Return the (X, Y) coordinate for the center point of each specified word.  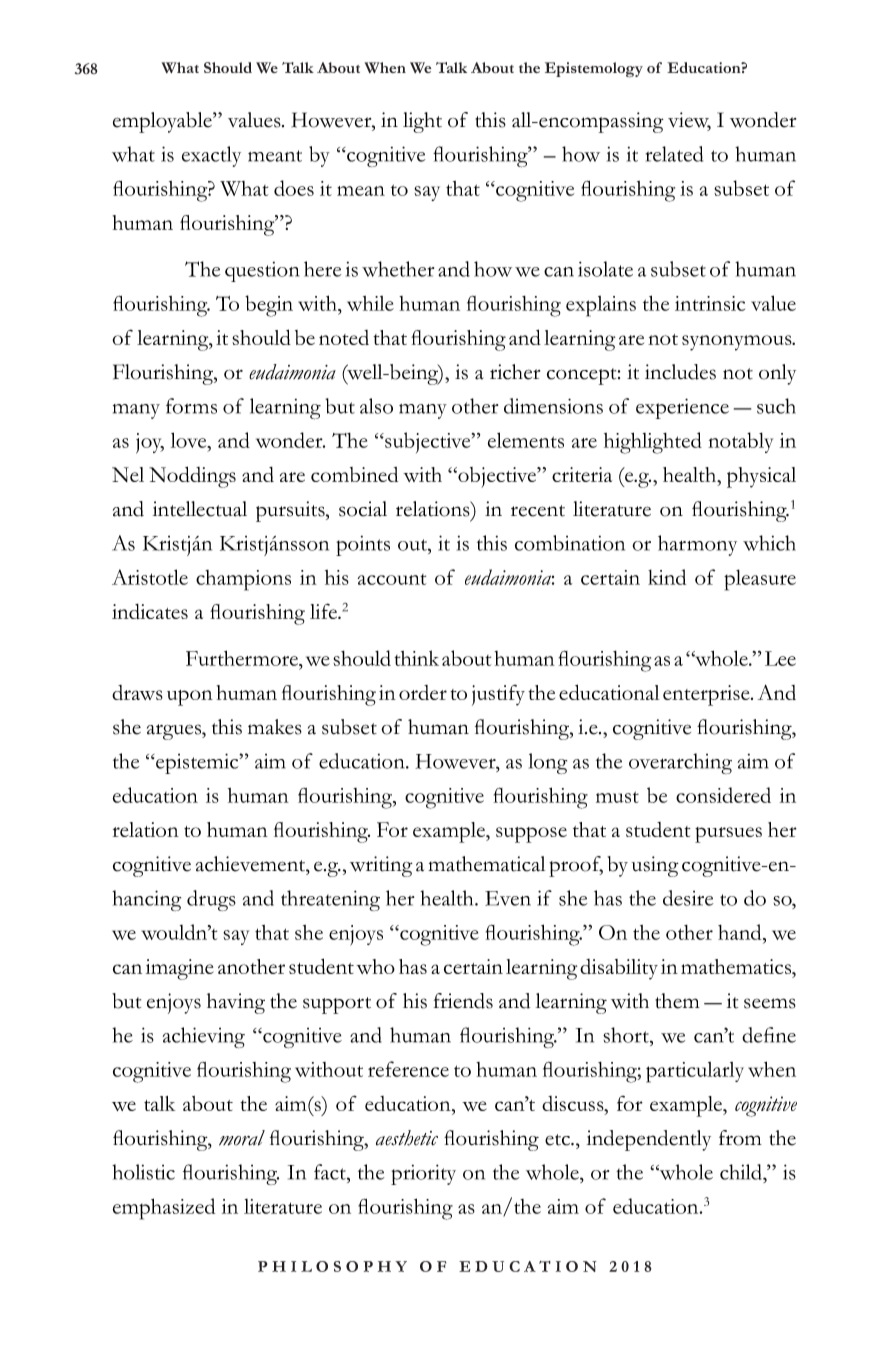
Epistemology (594, 70)
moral (242, 1138)
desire (688, 898)
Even (508, 898)
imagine (179, 969)
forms (191, 406)
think (416, 658)
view (689, 121)
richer (515, 372)
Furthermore (243, 658)
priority (423, 1174)
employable (163, 122)
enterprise (707, 695)
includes (680, 372)
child (742, 1172)
